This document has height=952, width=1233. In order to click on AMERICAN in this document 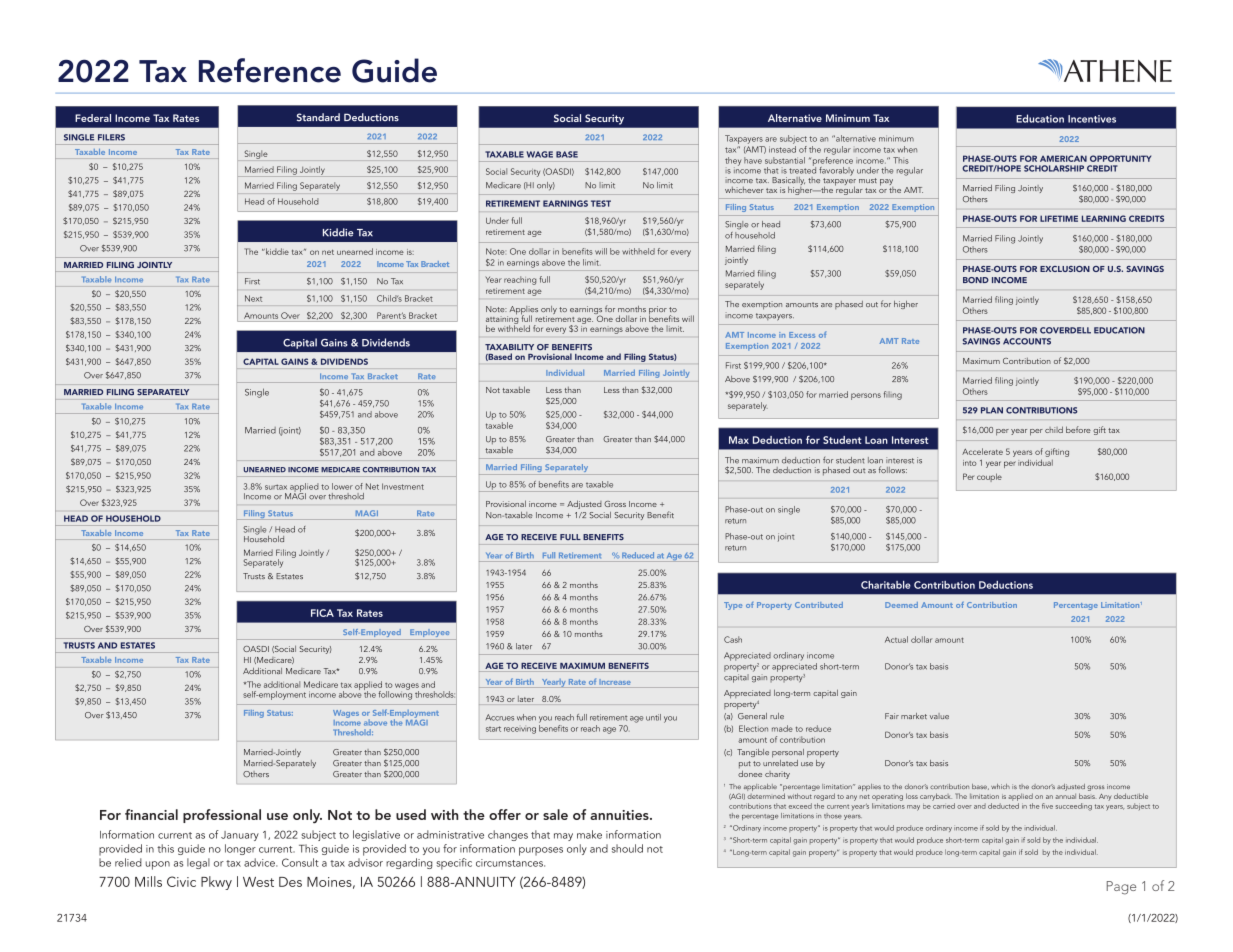, I will do `click(1063, 158)`.
